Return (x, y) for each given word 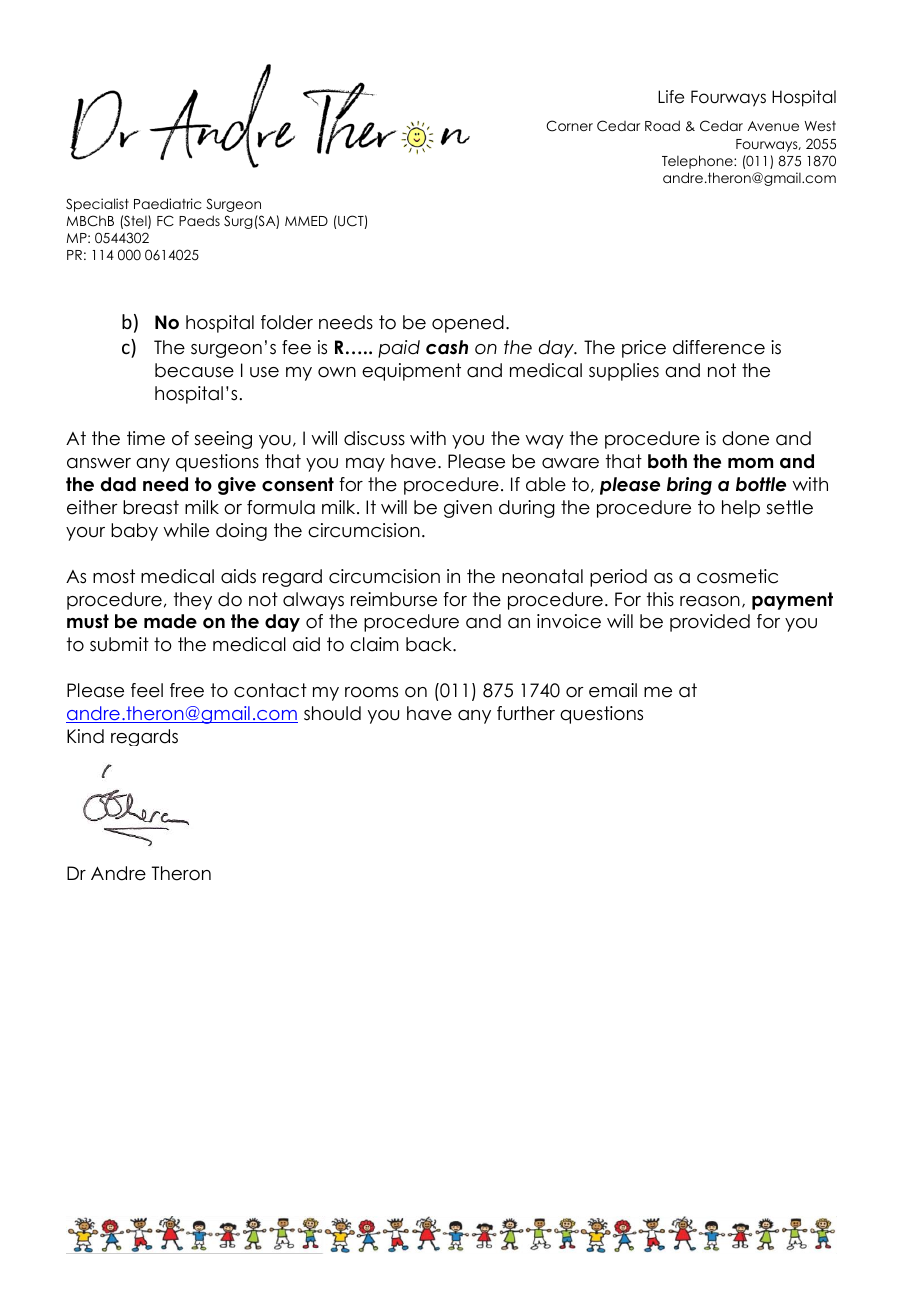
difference (719, 347)
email (613, 690)
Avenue (773, 126)
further (526, 713)
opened (468, 324)
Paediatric (168, 203)
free (187, 690)
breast (151, 507)
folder (287, 322)
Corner (569, 126)
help (741, 509)
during (527, 509)
